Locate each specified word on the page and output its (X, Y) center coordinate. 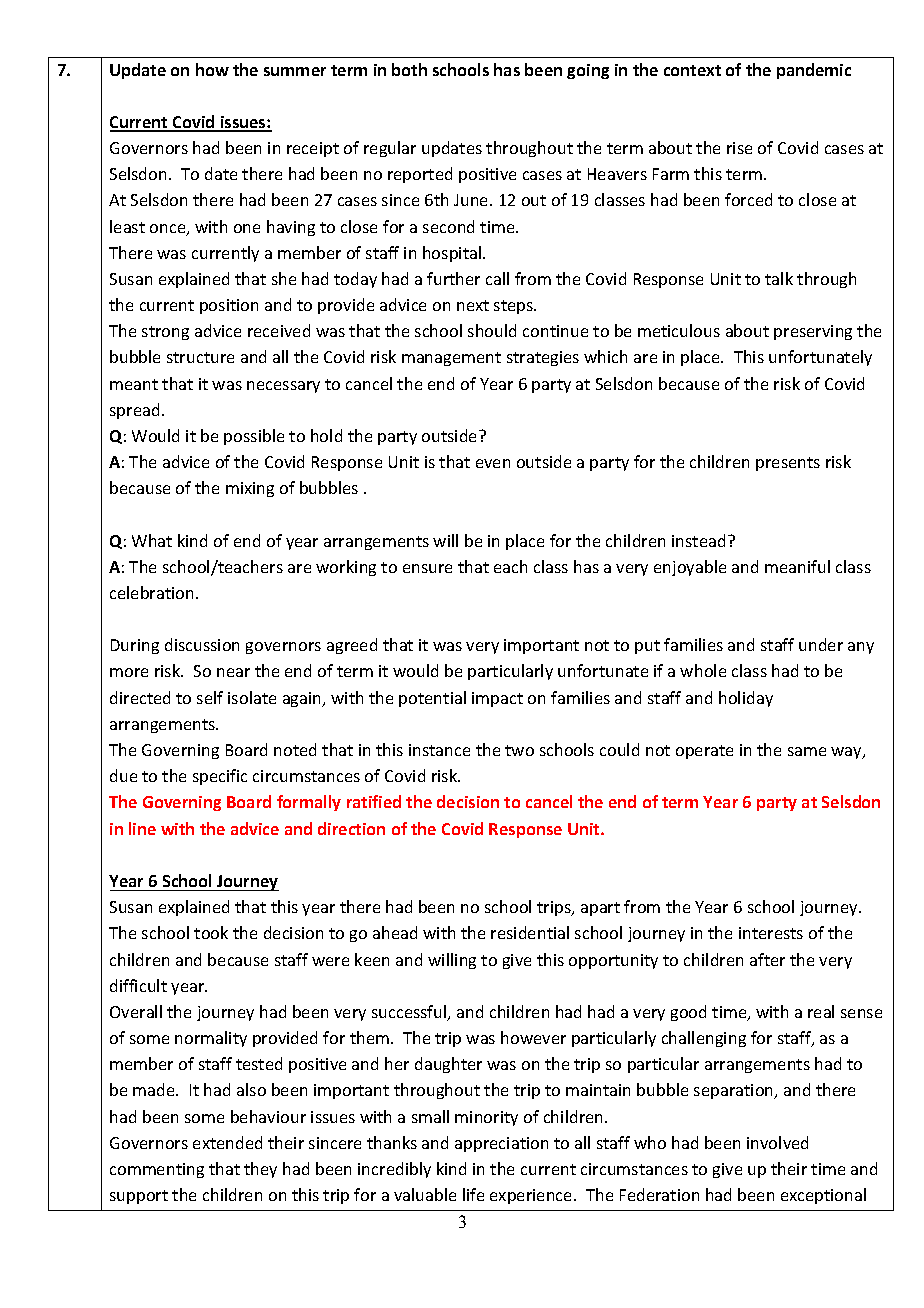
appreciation (501, 1144)
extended (227, 1142)
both (409, 69)
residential (530, 932)
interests (771, 933)
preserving (813, 332)
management (451, 359)
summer (295, 71)
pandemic (814, 71)
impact (497, 699)
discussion (202, 644)
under (821, 644)
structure (200, 357)
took (211, 932)
